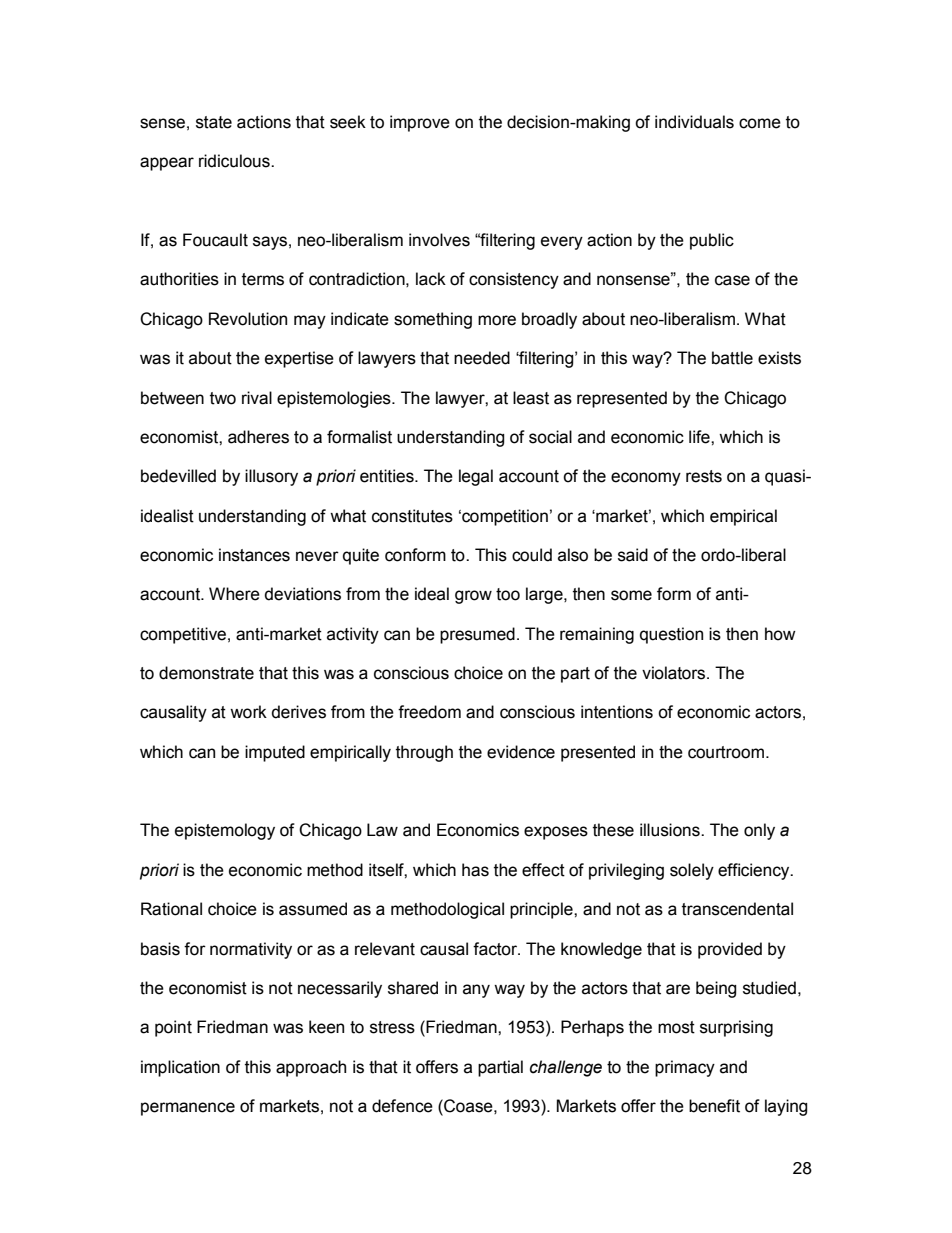 The height and width of the screenshot is (1233, 952). Describe the element at coordinates (234, 594) in the screenshot. I see `Where` at that location.
